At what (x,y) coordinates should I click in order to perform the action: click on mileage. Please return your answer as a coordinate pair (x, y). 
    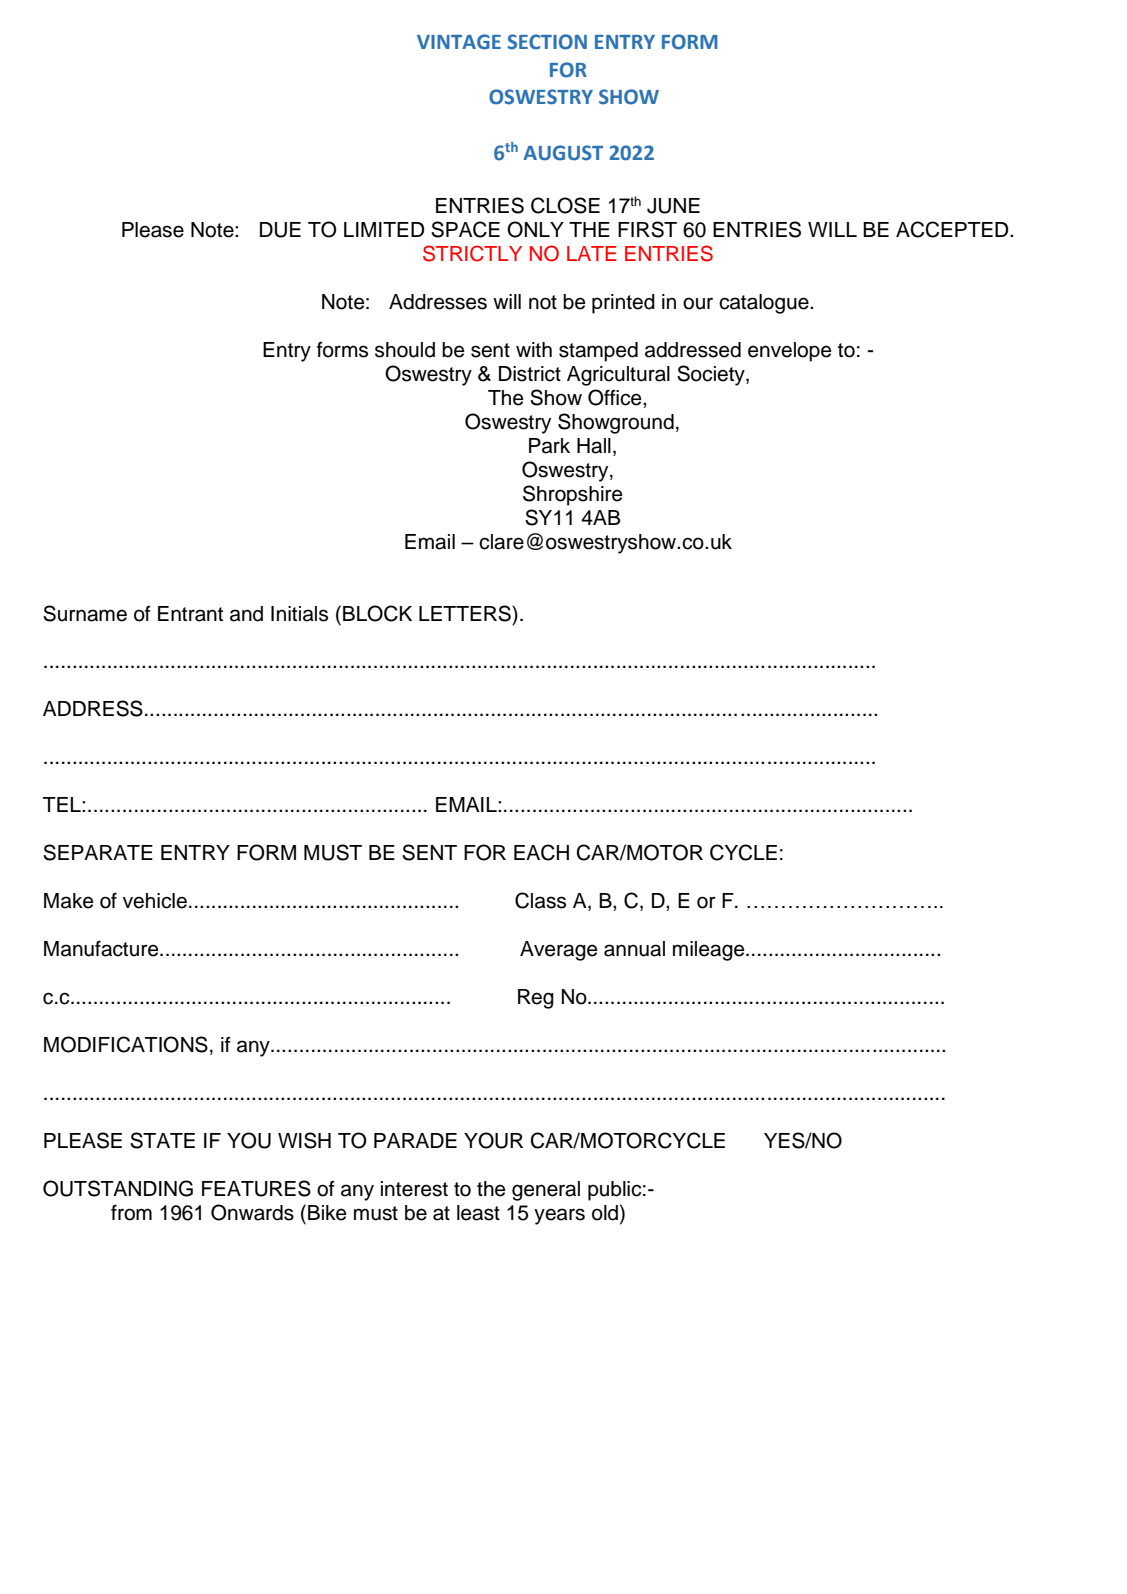
    Looking at the image, I should click on (710, 951).
